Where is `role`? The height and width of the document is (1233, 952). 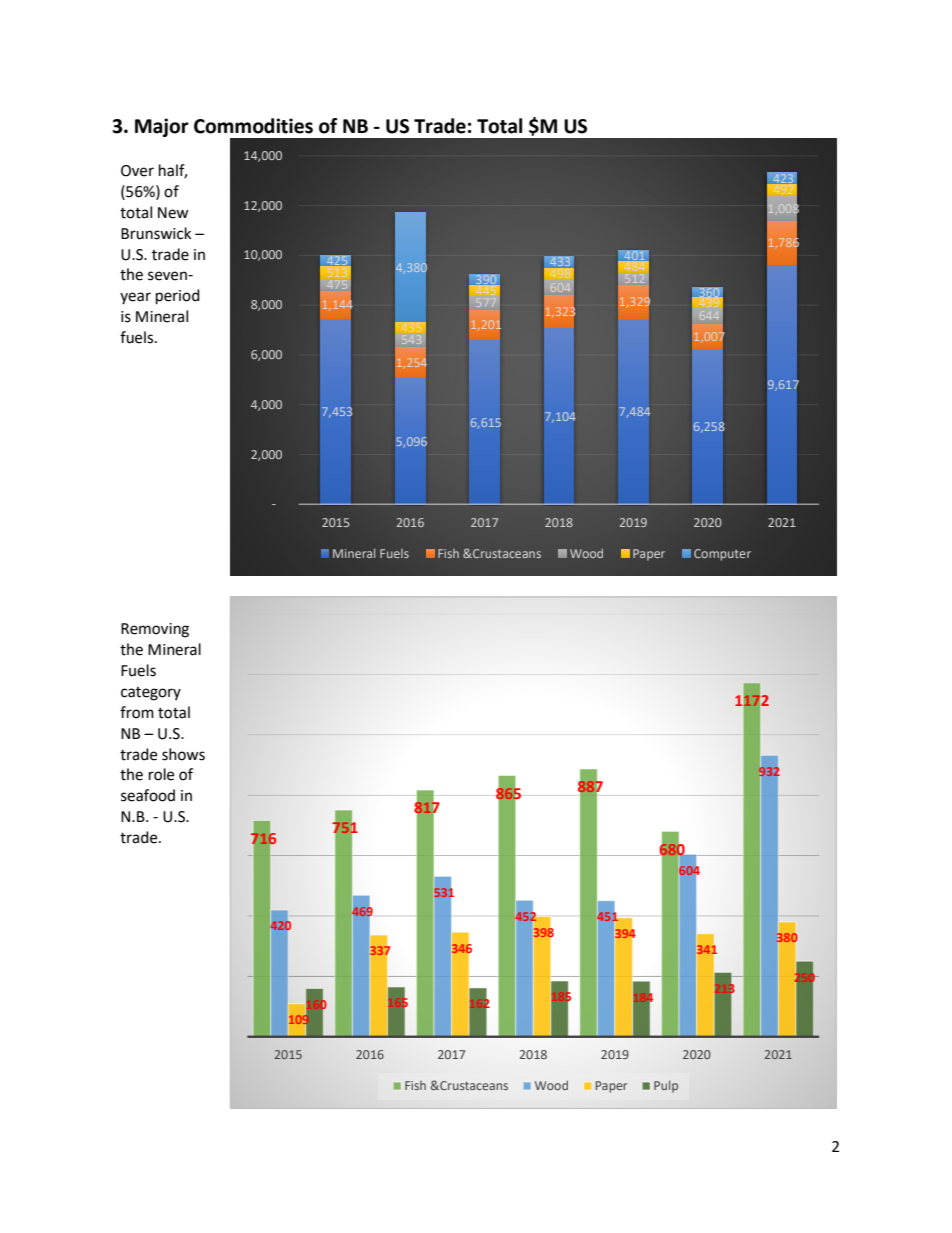
role is located at coordinates (161, 774).
